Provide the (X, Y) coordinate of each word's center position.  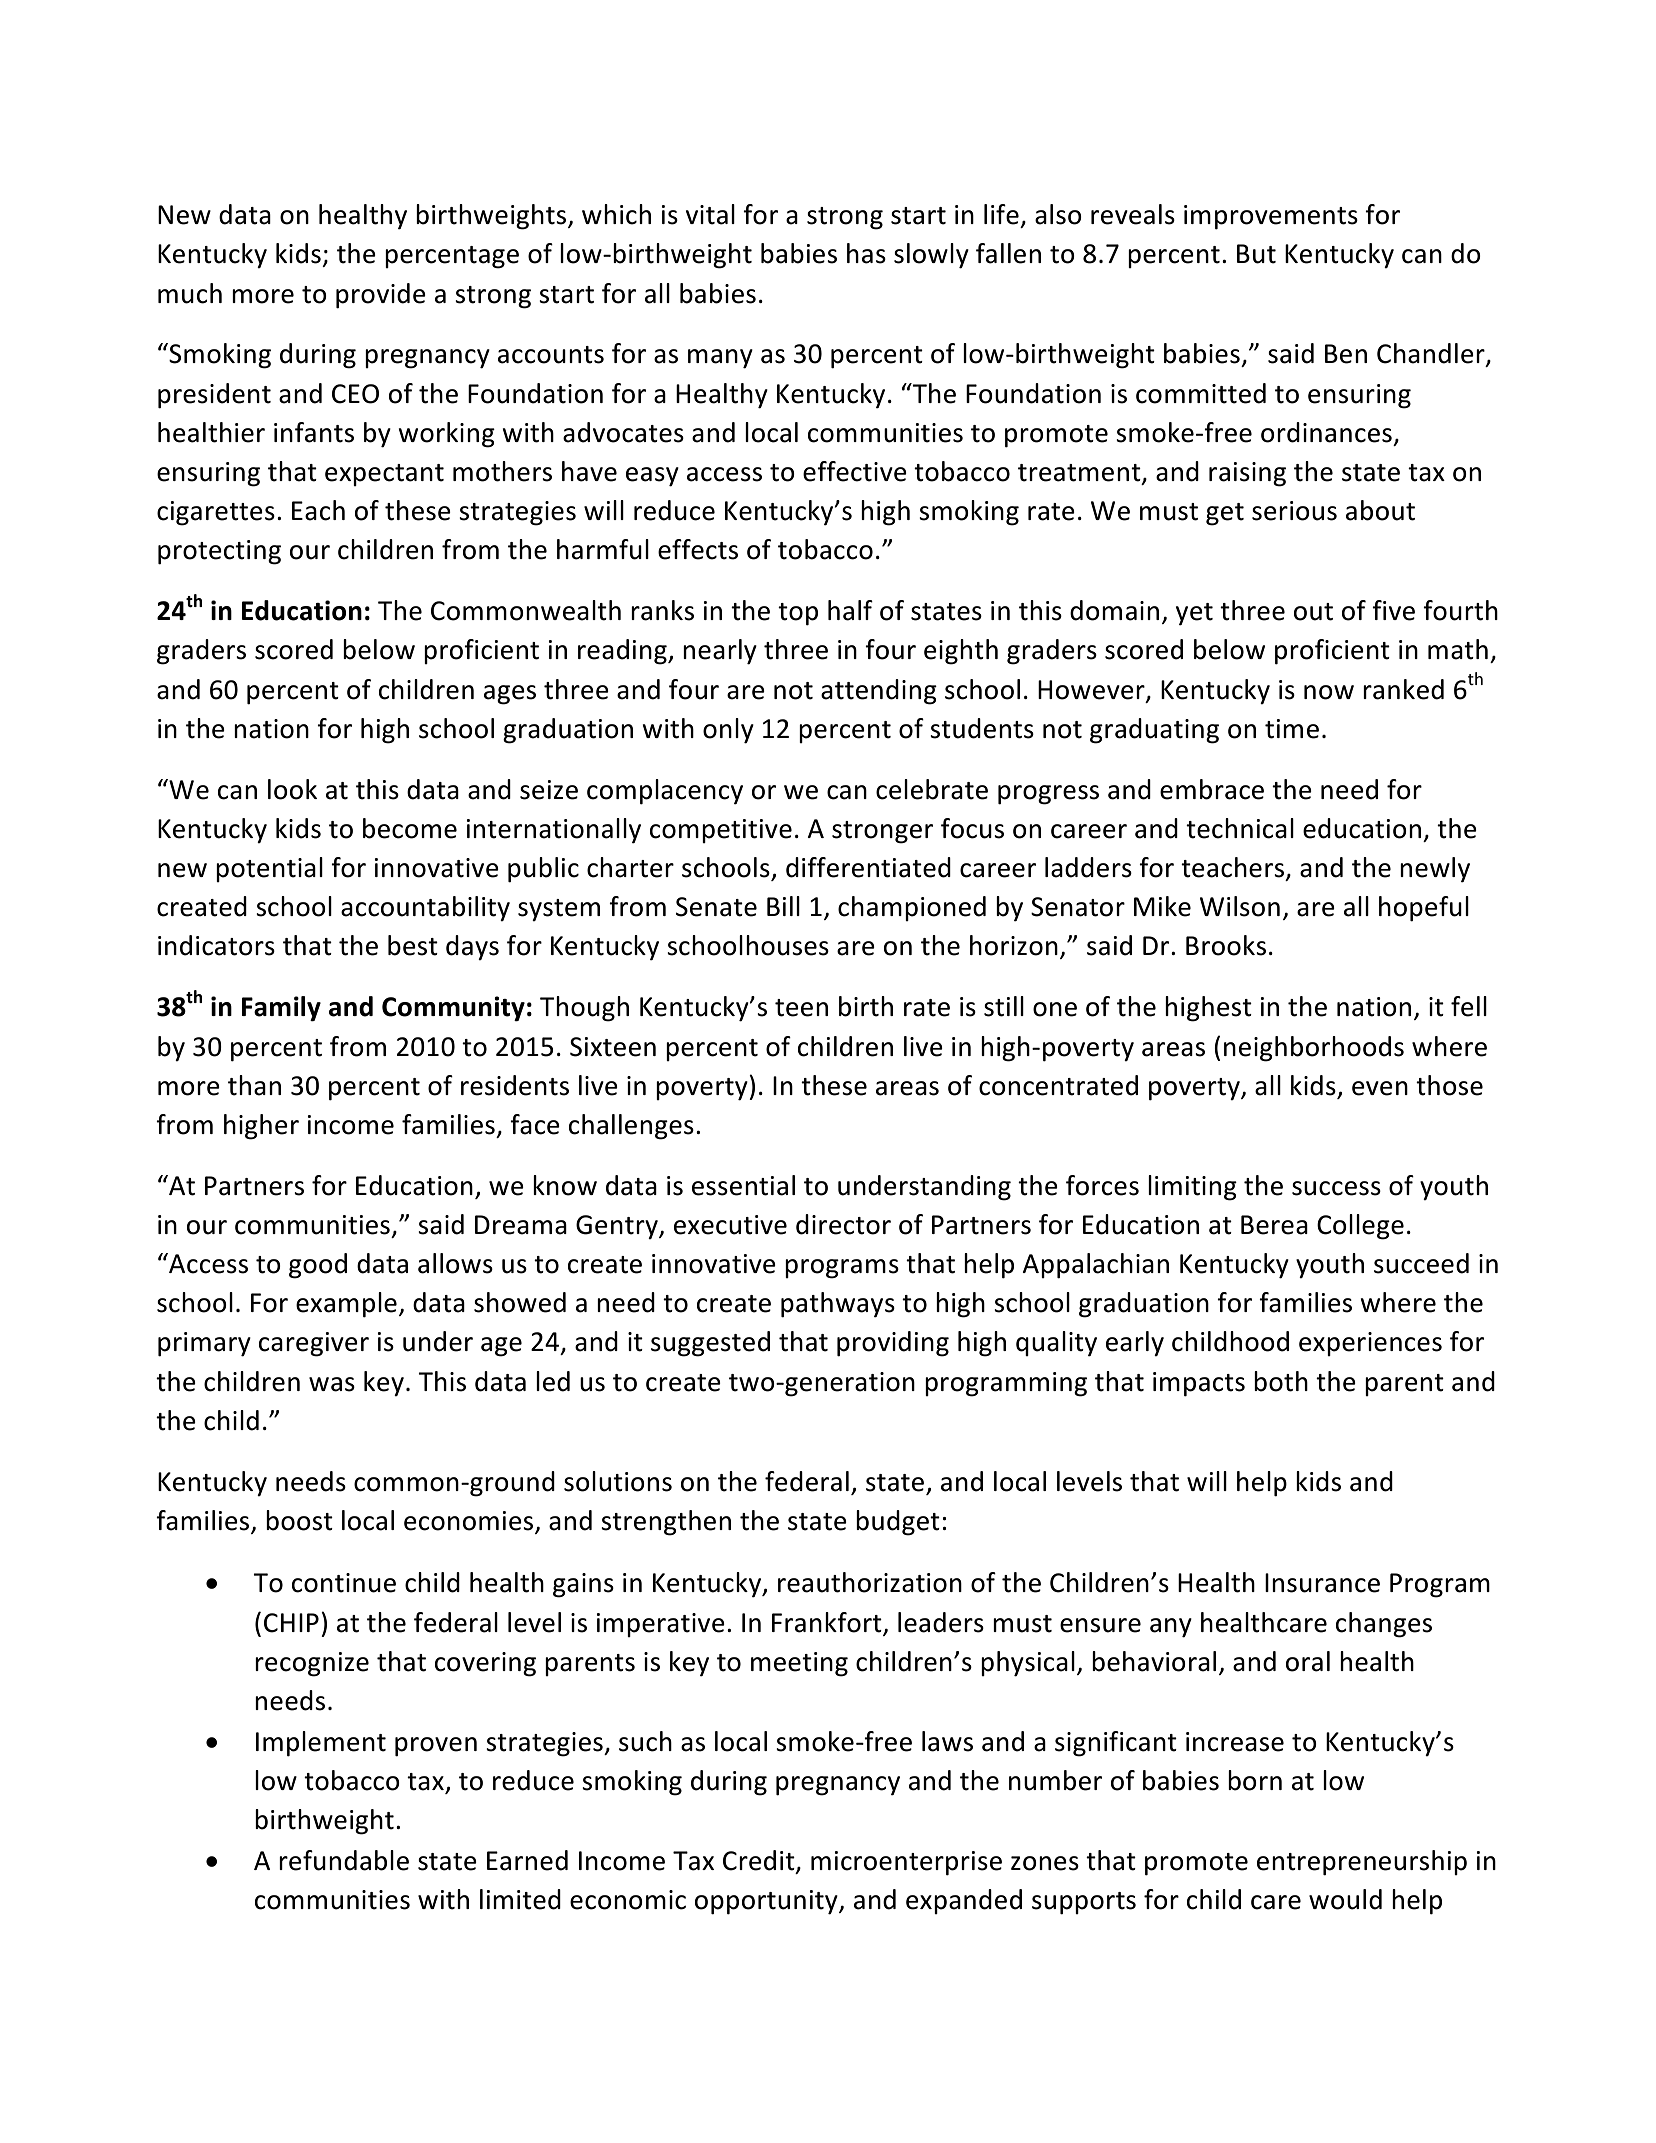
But (1256, 254)
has (866, 253)
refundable (344, 1860)
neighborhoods (1314, 1049)
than (254, 1085)
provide (381, 296)
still (1004, 1006)
